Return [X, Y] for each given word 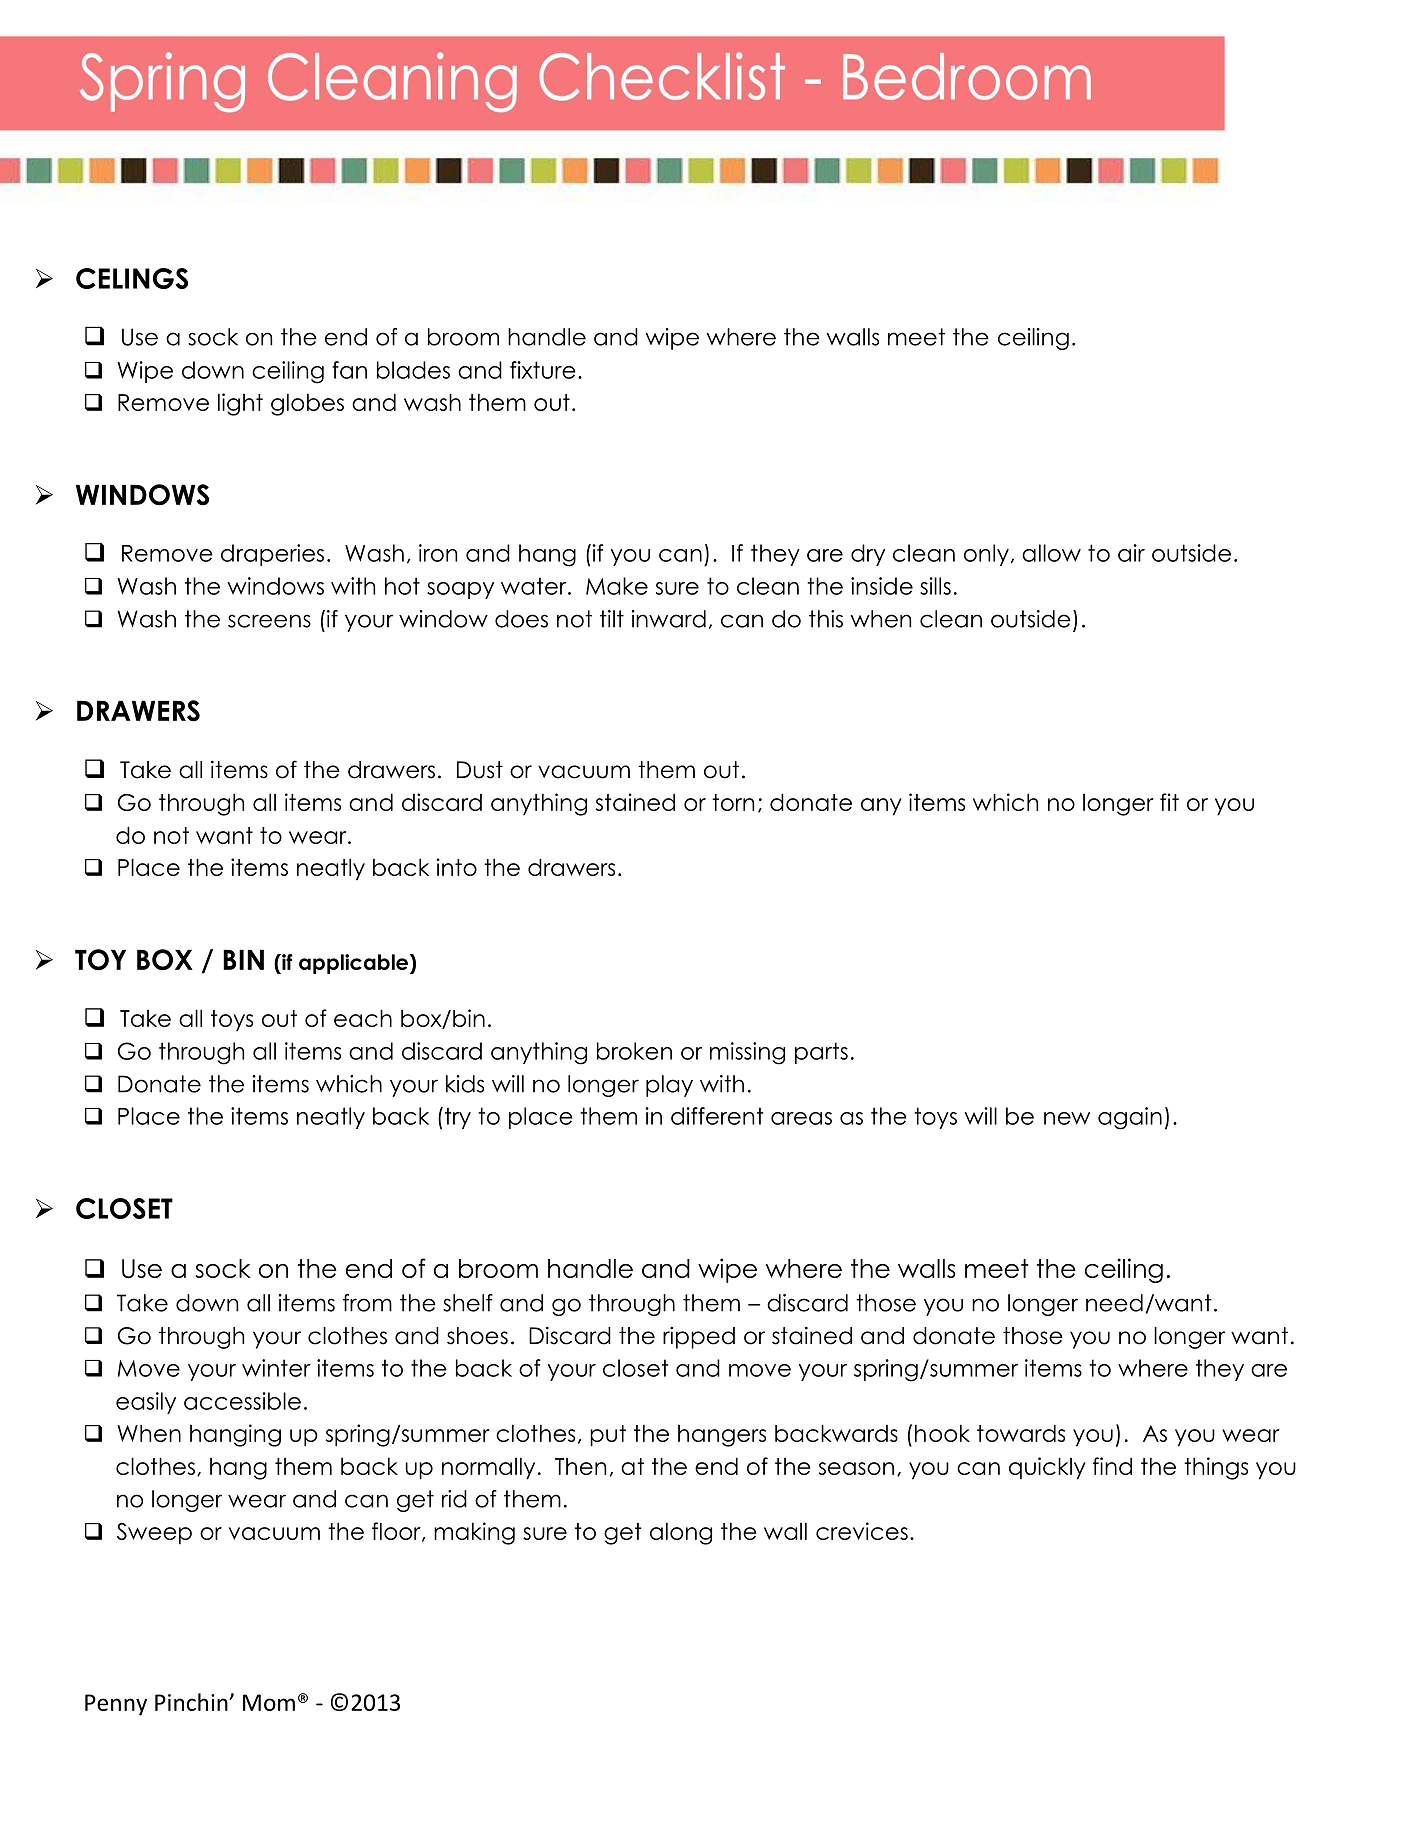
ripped [699, 1338]
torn [733, 802]
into [457, 867]
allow [1051, 553]
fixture [543, 370]
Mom [269, 1702]
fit [1169, 802]
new [1067, 1118]
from [367, 1303]
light [240, 404]
